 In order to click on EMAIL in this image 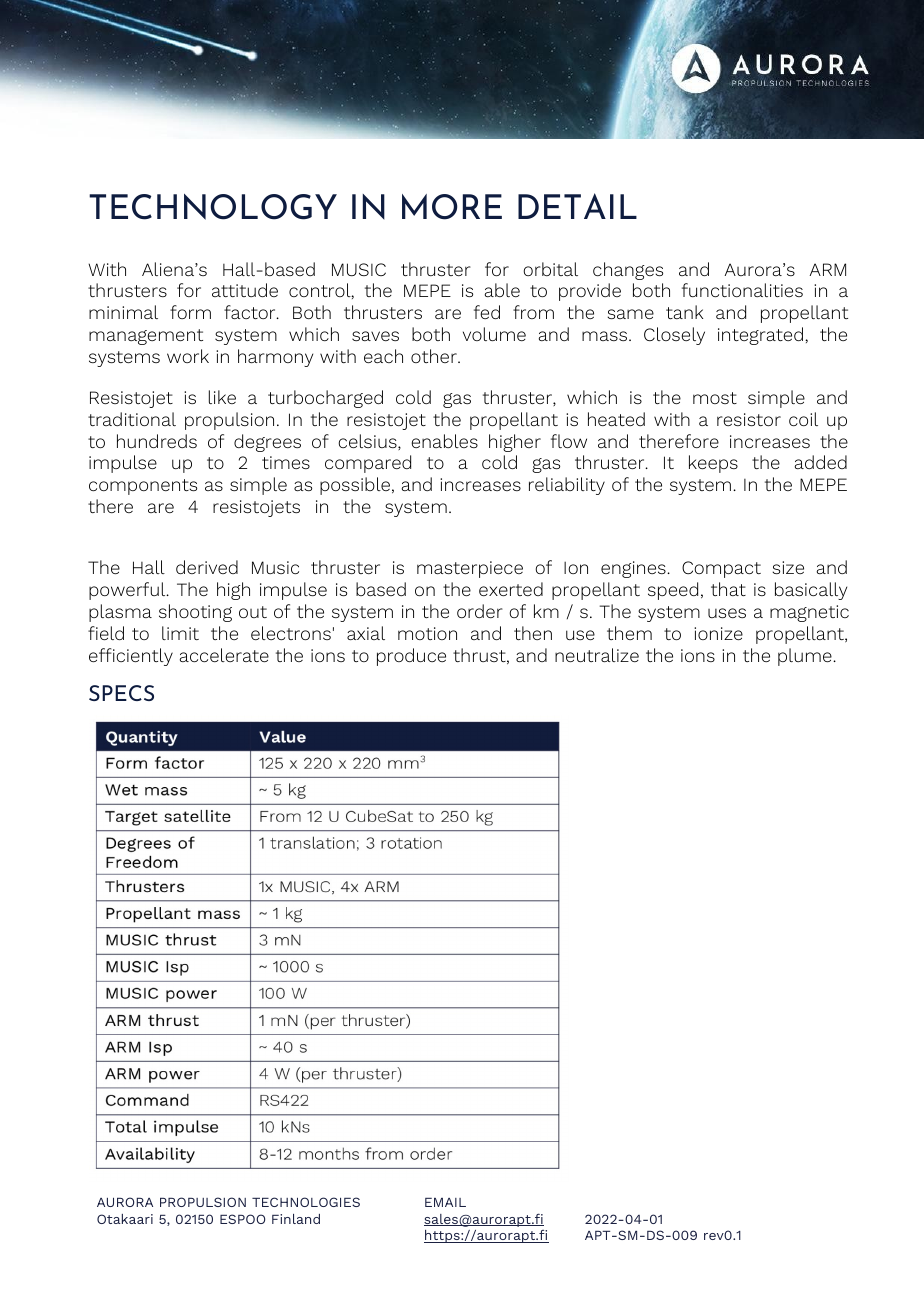, I will do `click(445, 1202)`.
